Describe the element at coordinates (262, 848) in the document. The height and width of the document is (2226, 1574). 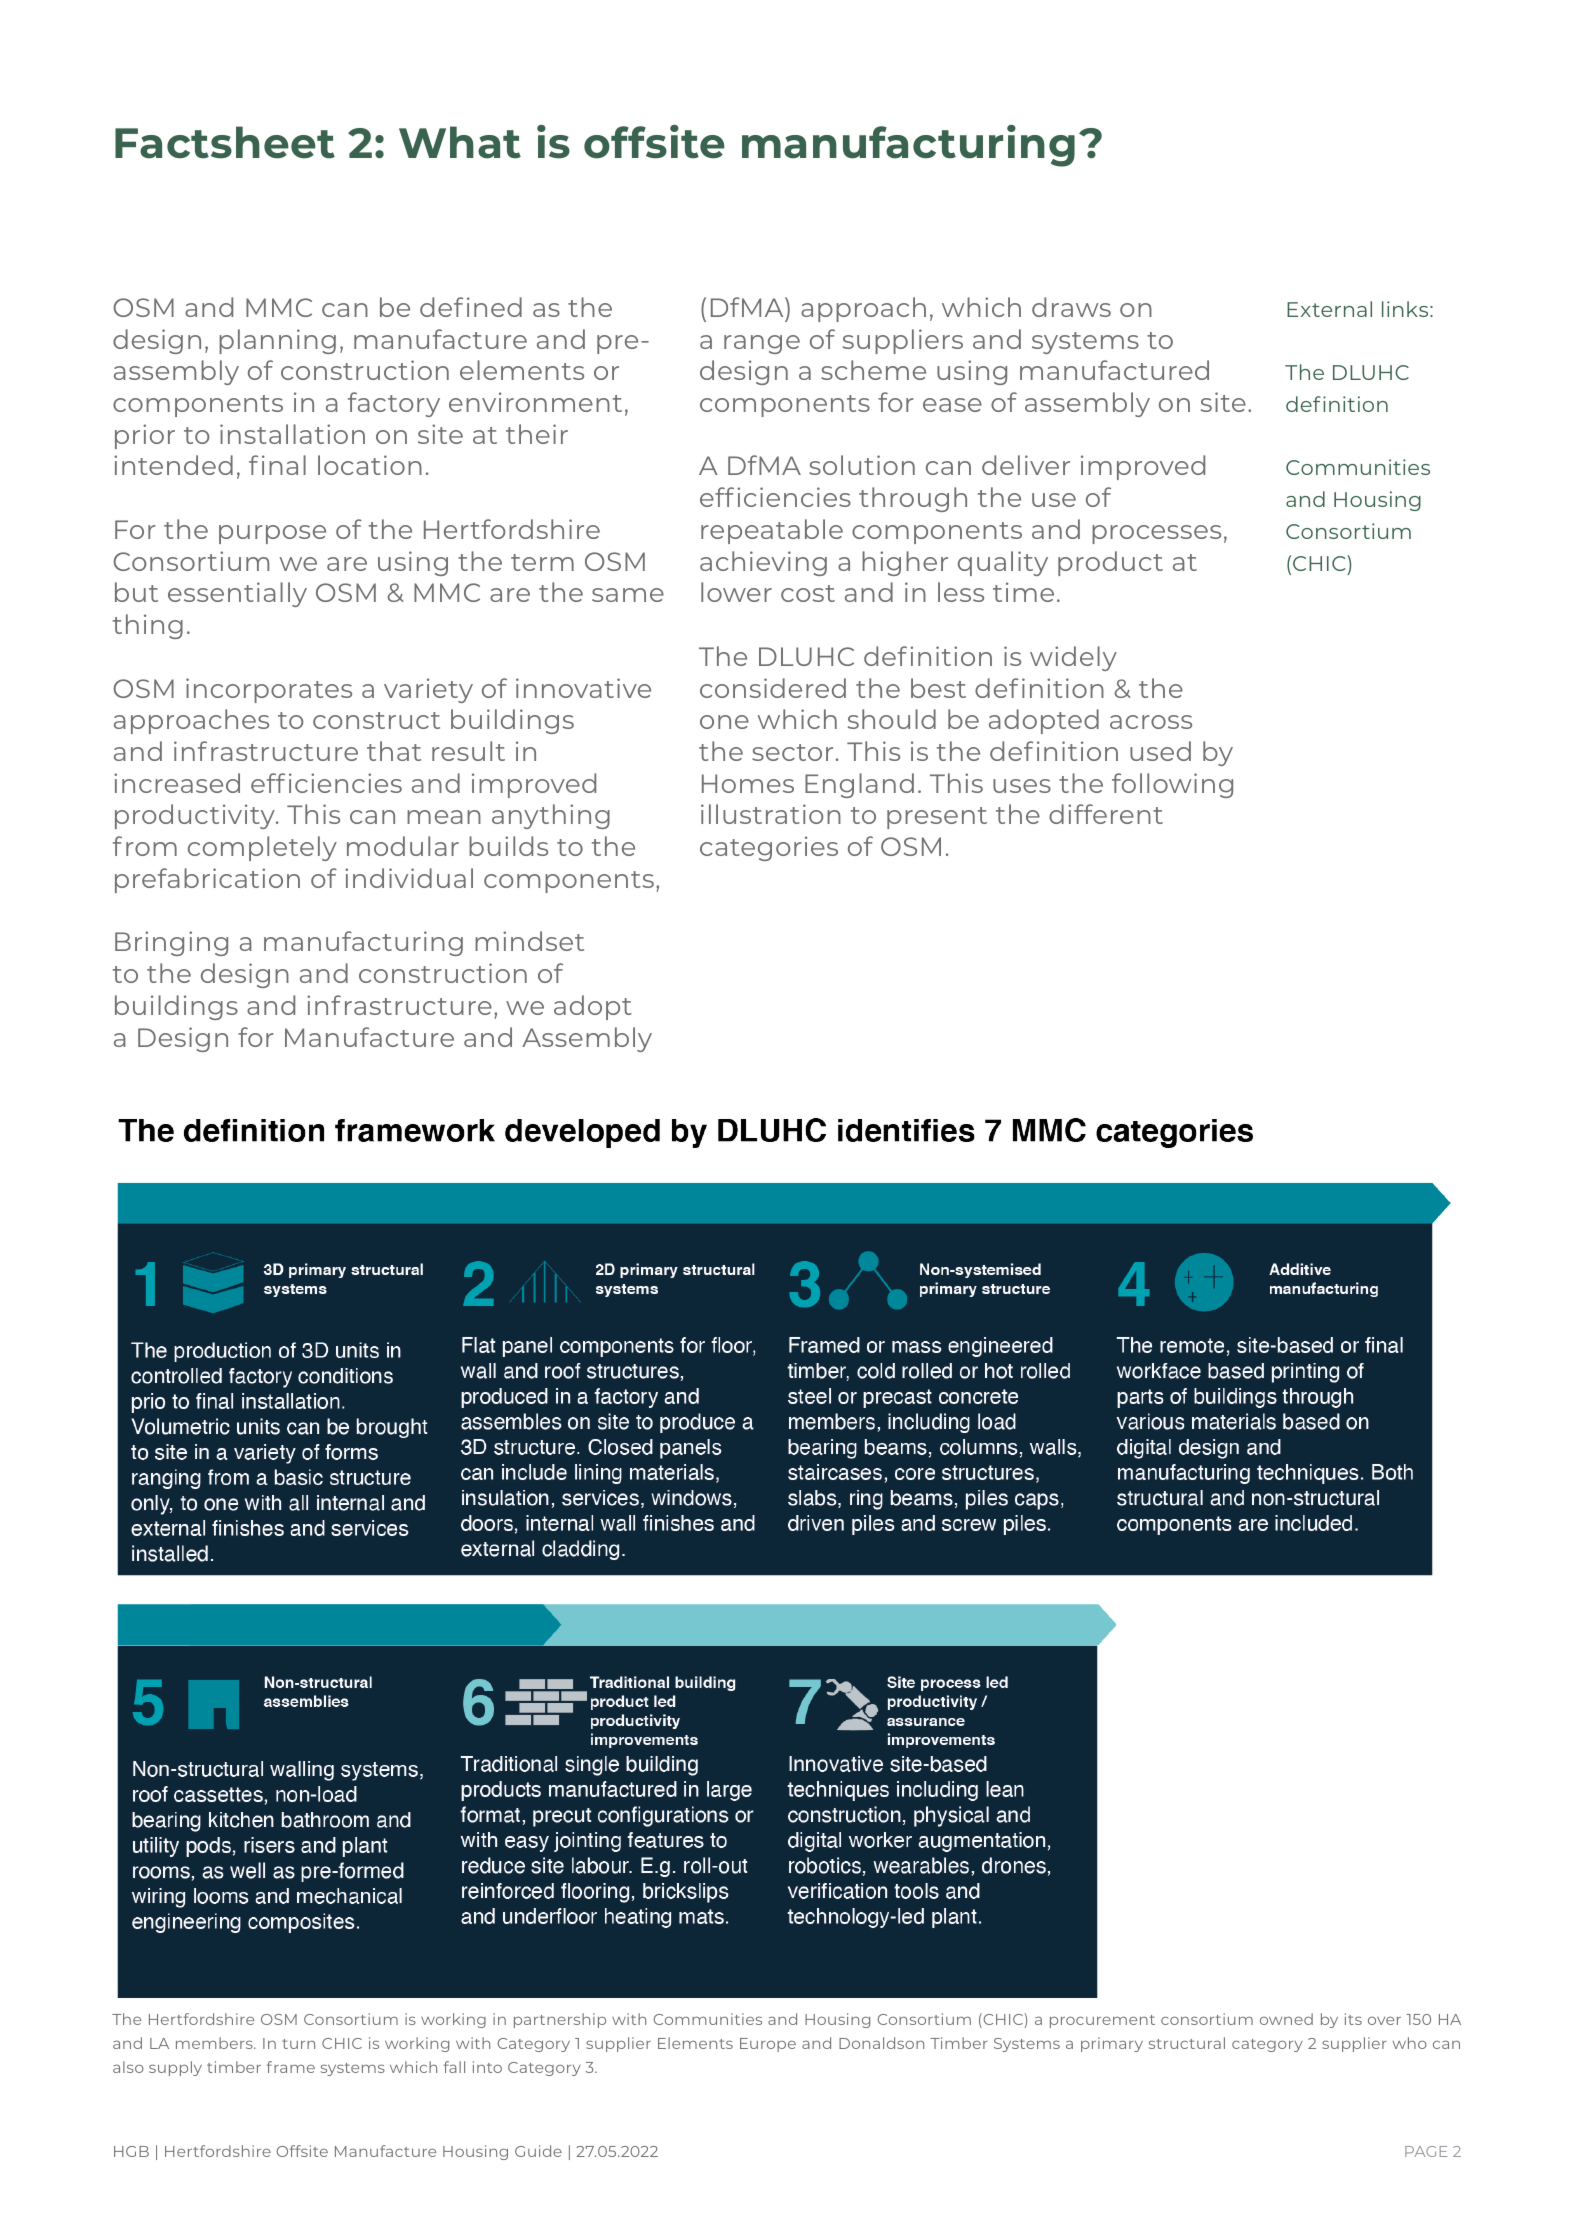
I see `completely` at that location.
